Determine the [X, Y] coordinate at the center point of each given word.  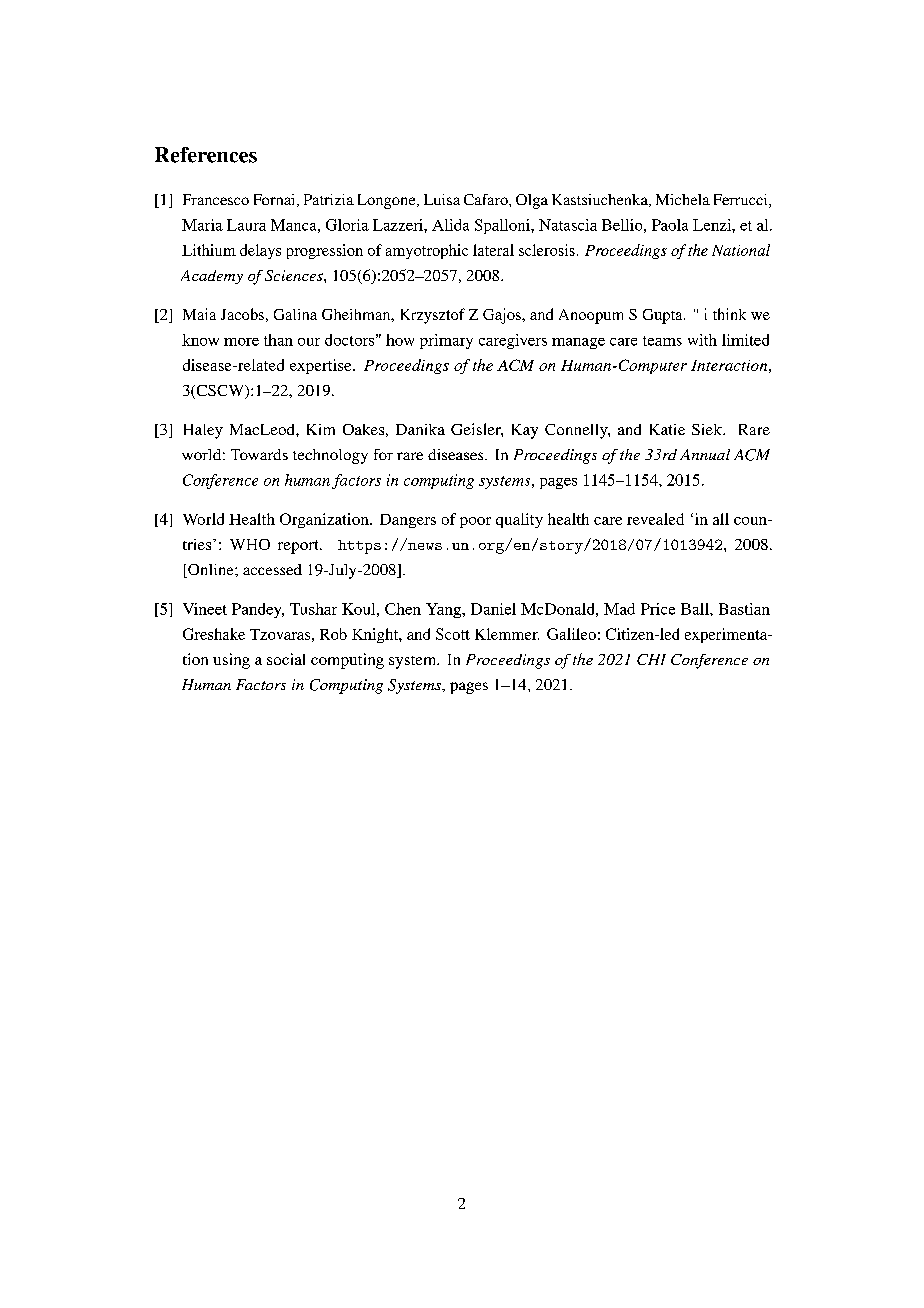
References [206, 155]
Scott [453, 634]
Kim [321, 429]
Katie [667, 429]
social [286, 659]
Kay [525, 431]
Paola [670, 225]
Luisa [442, 199]
